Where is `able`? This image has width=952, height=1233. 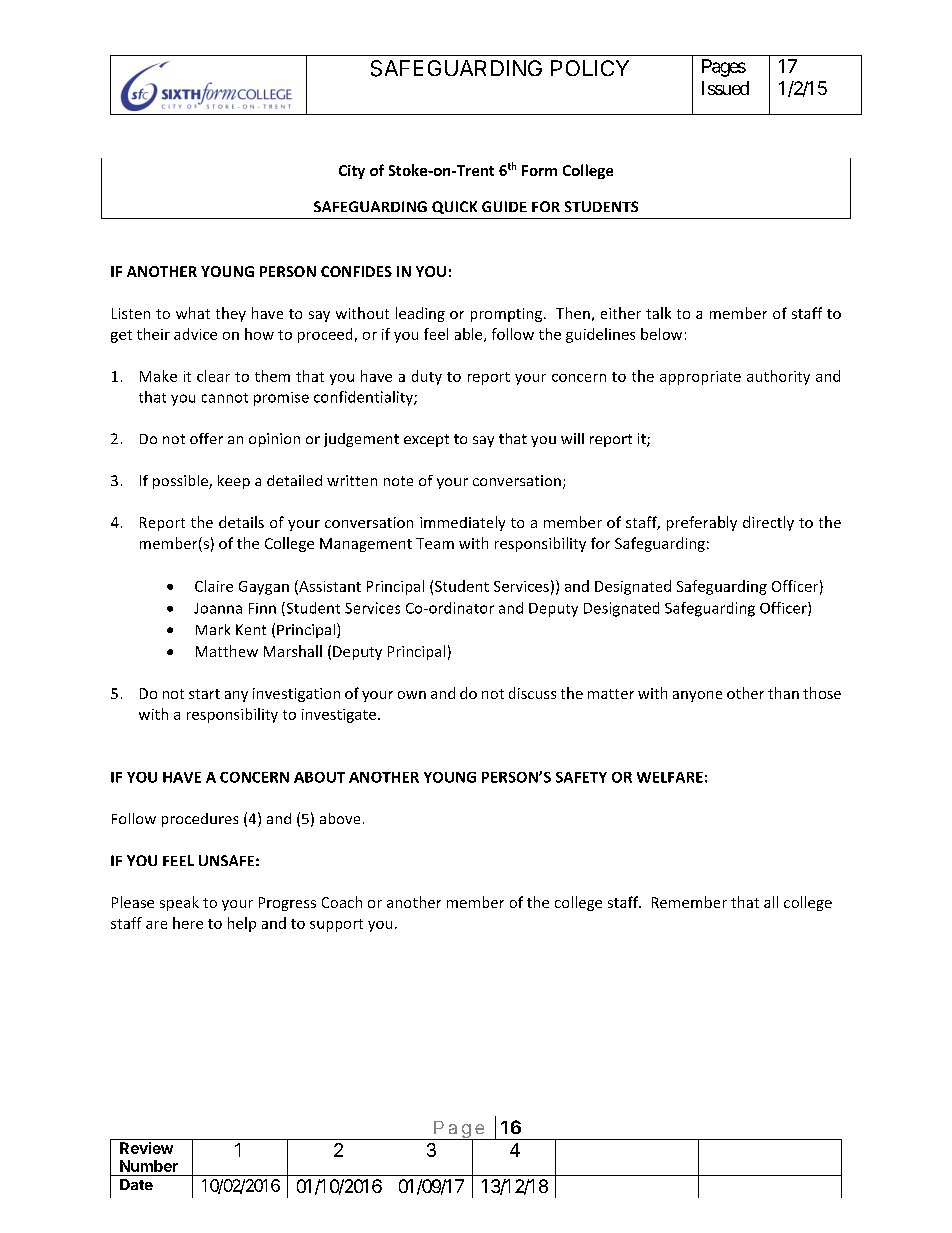
able is located at coordinates (470, 335).
